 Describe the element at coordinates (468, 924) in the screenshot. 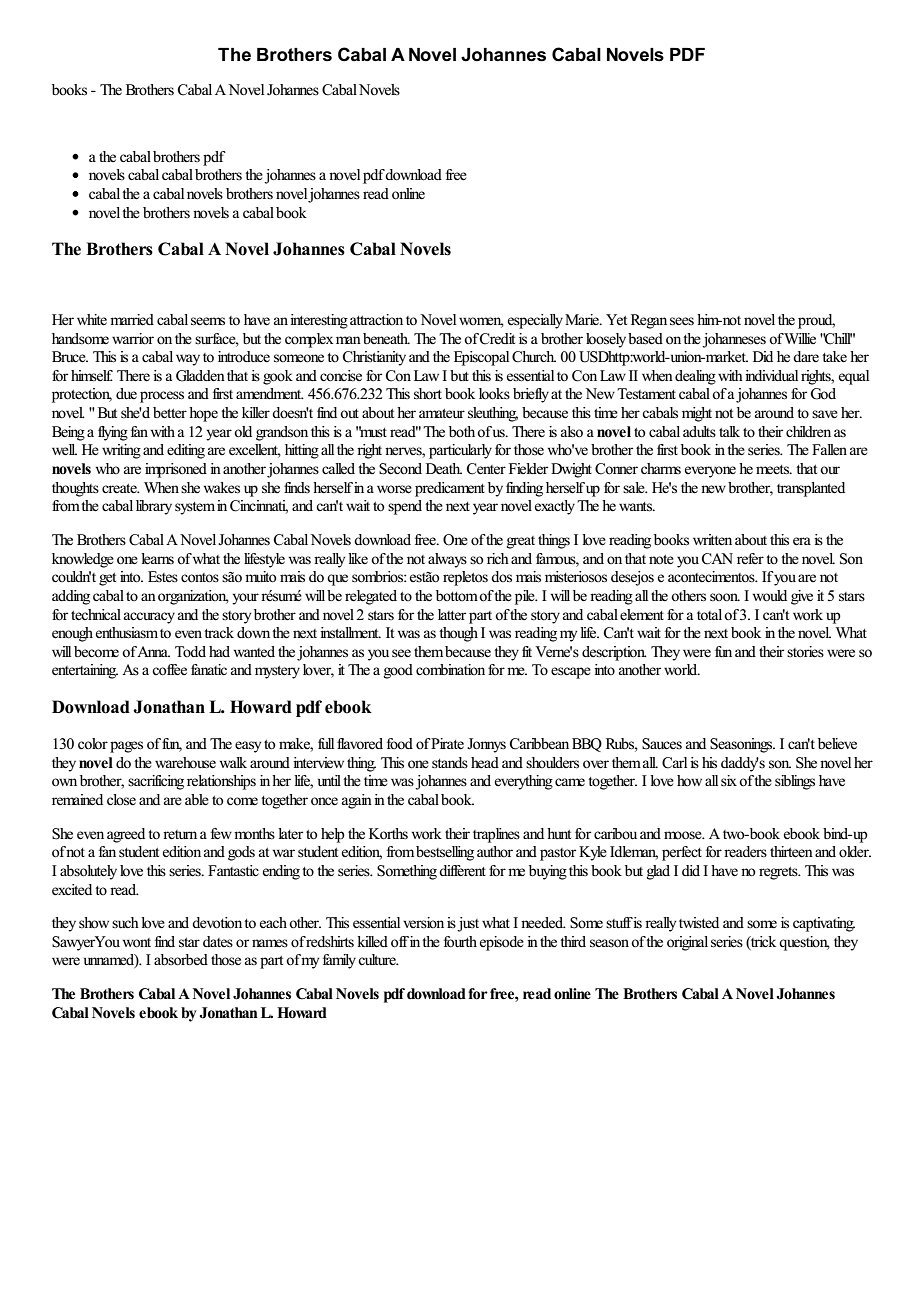

I see `just` at that location.
